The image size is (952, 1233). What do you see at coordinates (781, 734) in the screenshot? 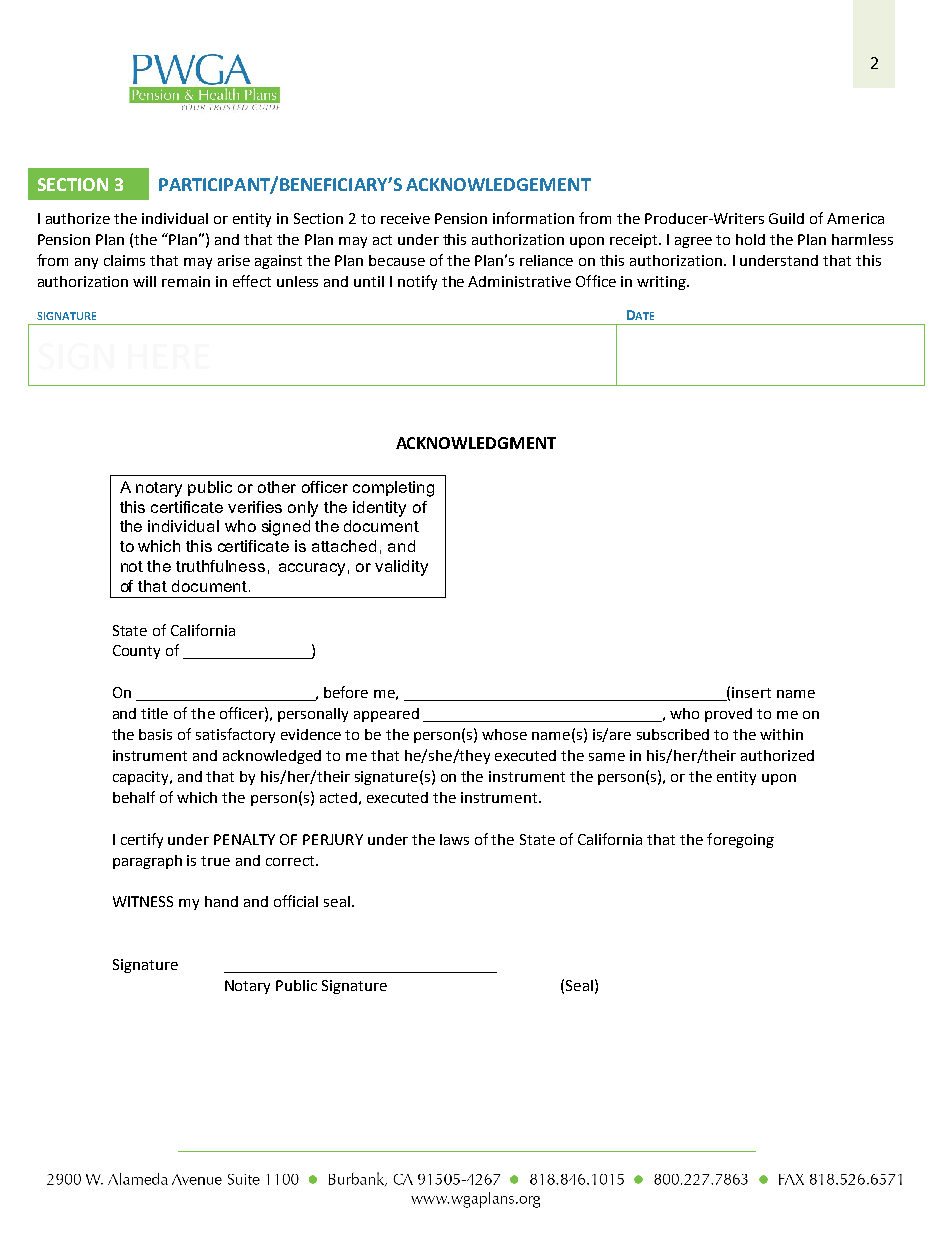
I see `within` at bounding box center [781, 734].
